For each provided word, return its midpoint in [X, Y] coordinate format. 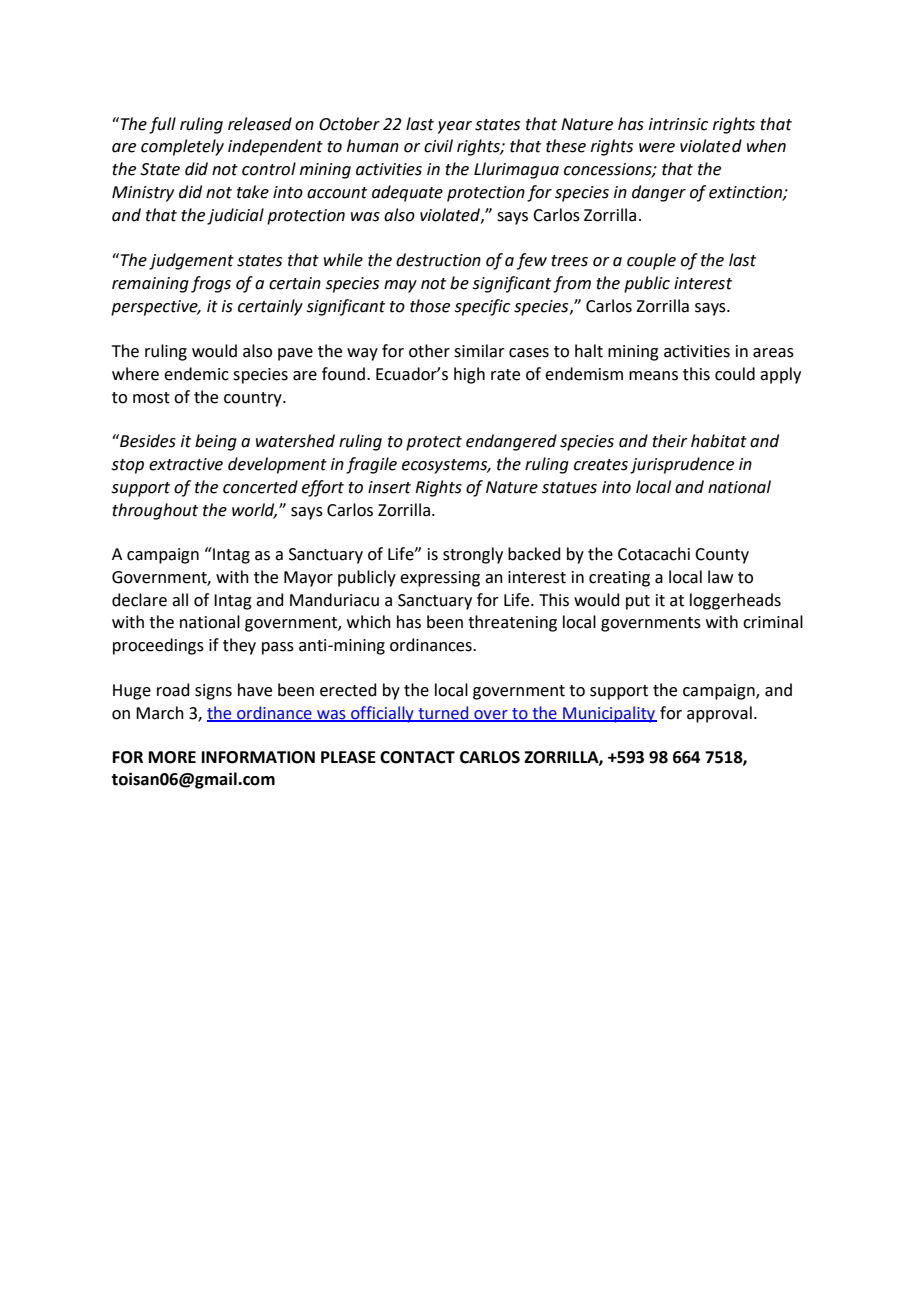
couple [651, 261]
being [216, 442]
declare [139, 600]
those [430, 306]
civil [438, 146]
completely [182, 147]
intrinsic [678, 124]
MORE [172, 757]
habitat [719, 441]
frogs [211, 284]
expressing [440, 579]
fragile [371, 465]
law [720, 577]
